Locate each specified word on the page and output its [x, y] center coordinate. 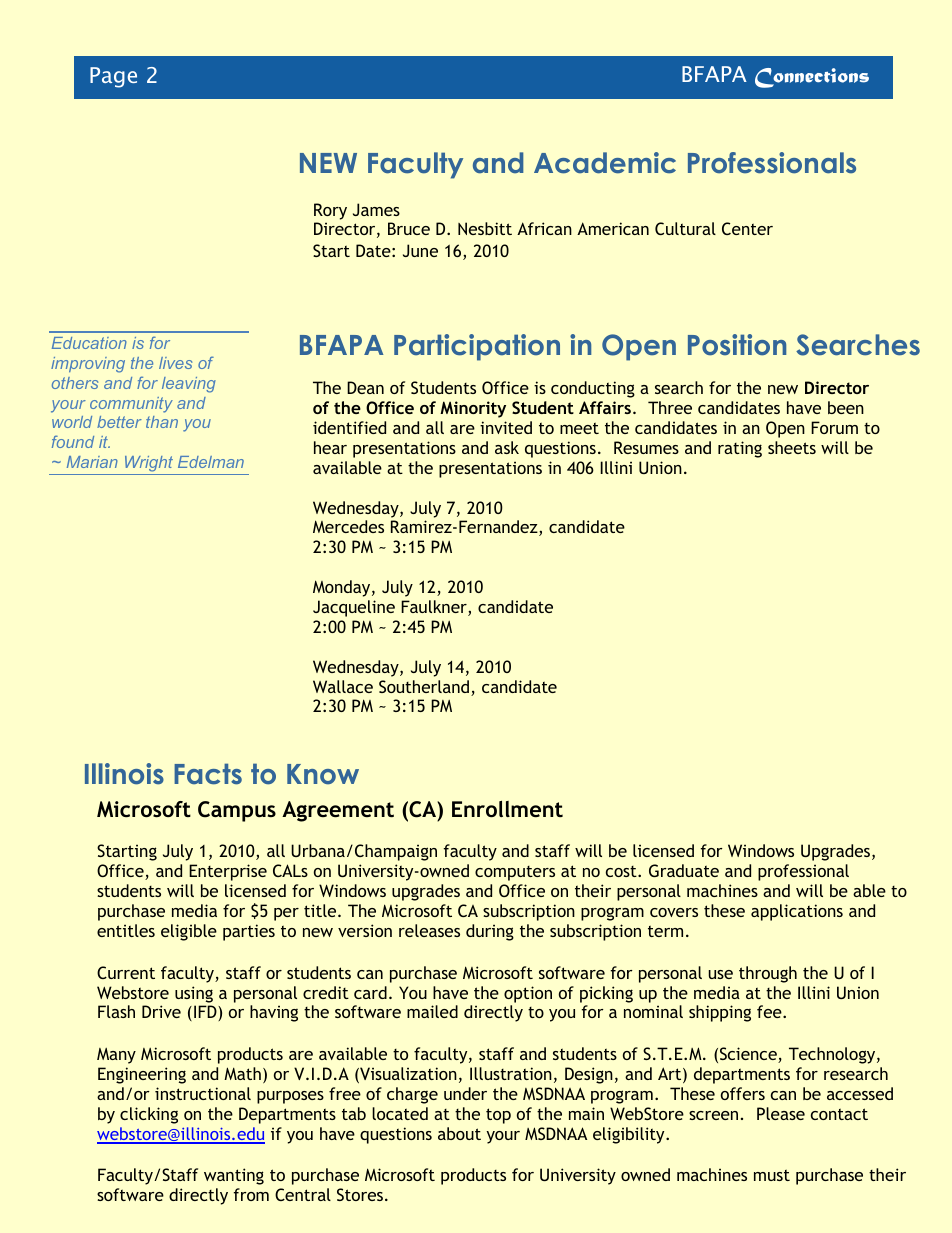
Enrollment [507, 809]
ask [507, 447]
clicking [149, 1115]
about [459, 1133]
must [772, 1175]
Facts [208, 774]
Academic [605, 163]
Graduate [684, 870]
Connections [812, 78]
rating [740, 449]
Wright [149, 464]
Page [113, 77]
